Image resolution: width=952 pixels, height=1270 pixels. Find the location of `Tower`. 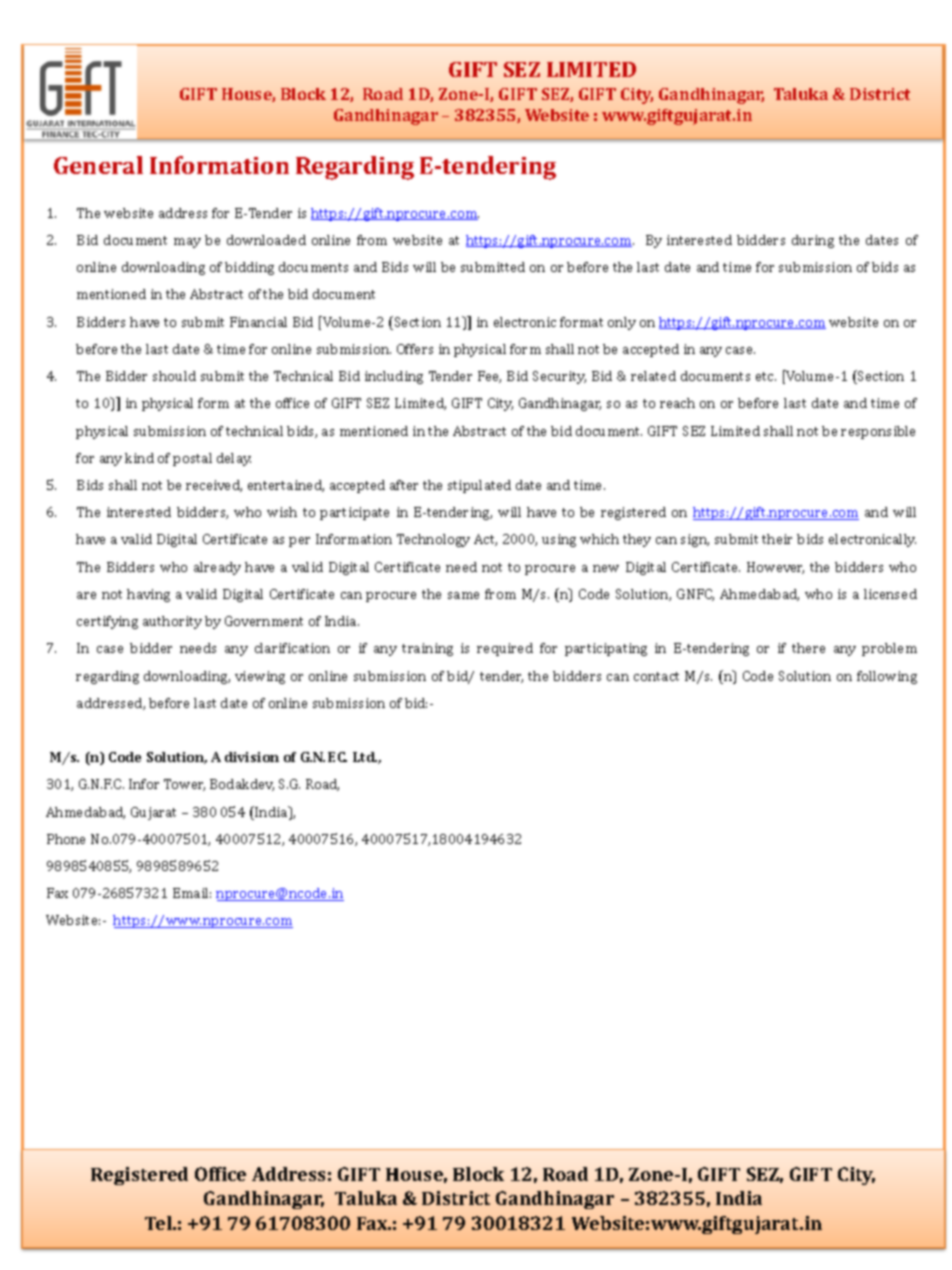

Tower is located at coordinates (184, 785).
